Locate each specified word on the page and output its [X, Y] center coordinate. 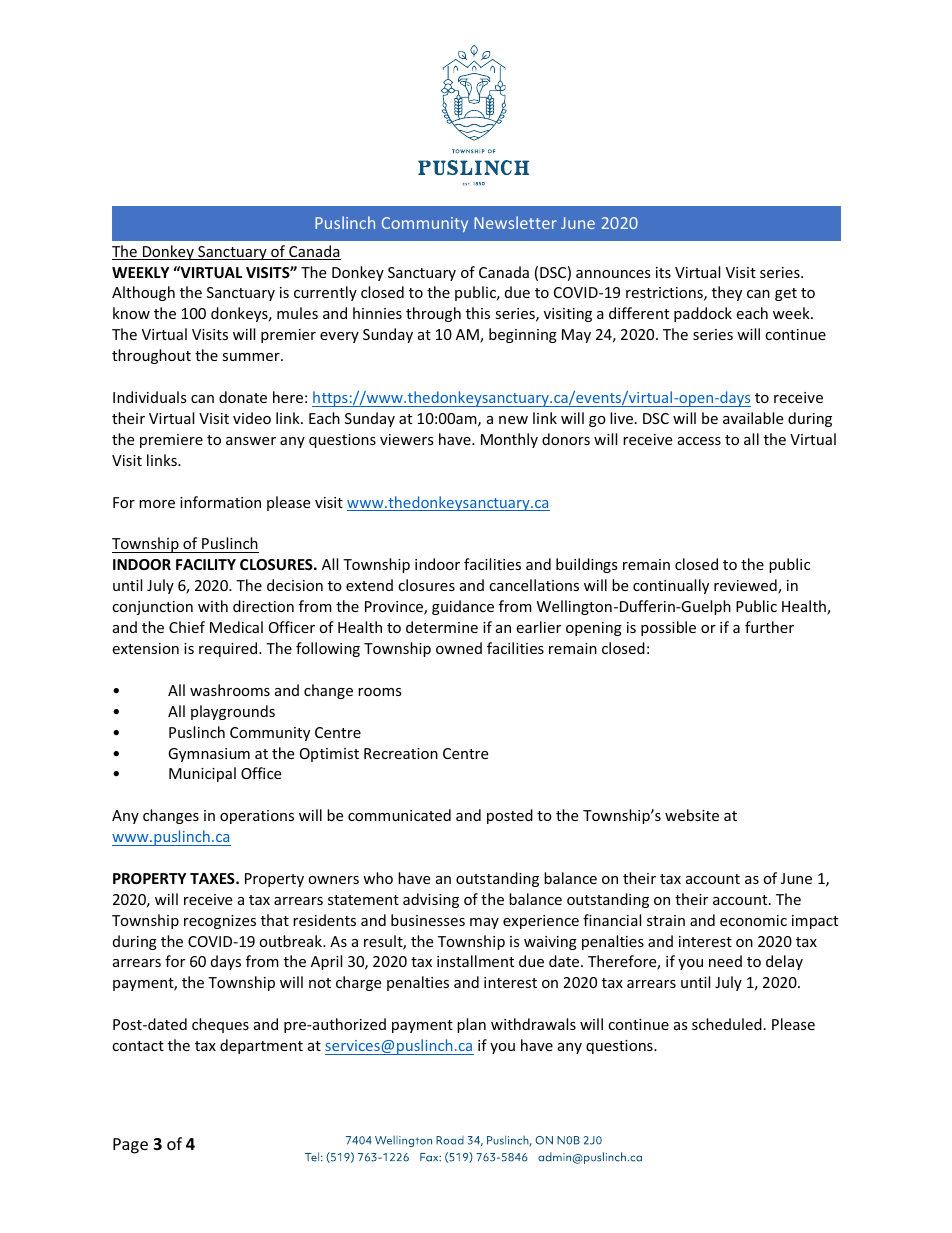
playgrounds [233, 712]
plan [471, 1025]
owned [459, 648]
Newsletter [515, 222]
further [769, 627]
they [727, 293]
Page [130, 1146]
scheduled [727, 1024]
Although [143, 293]
